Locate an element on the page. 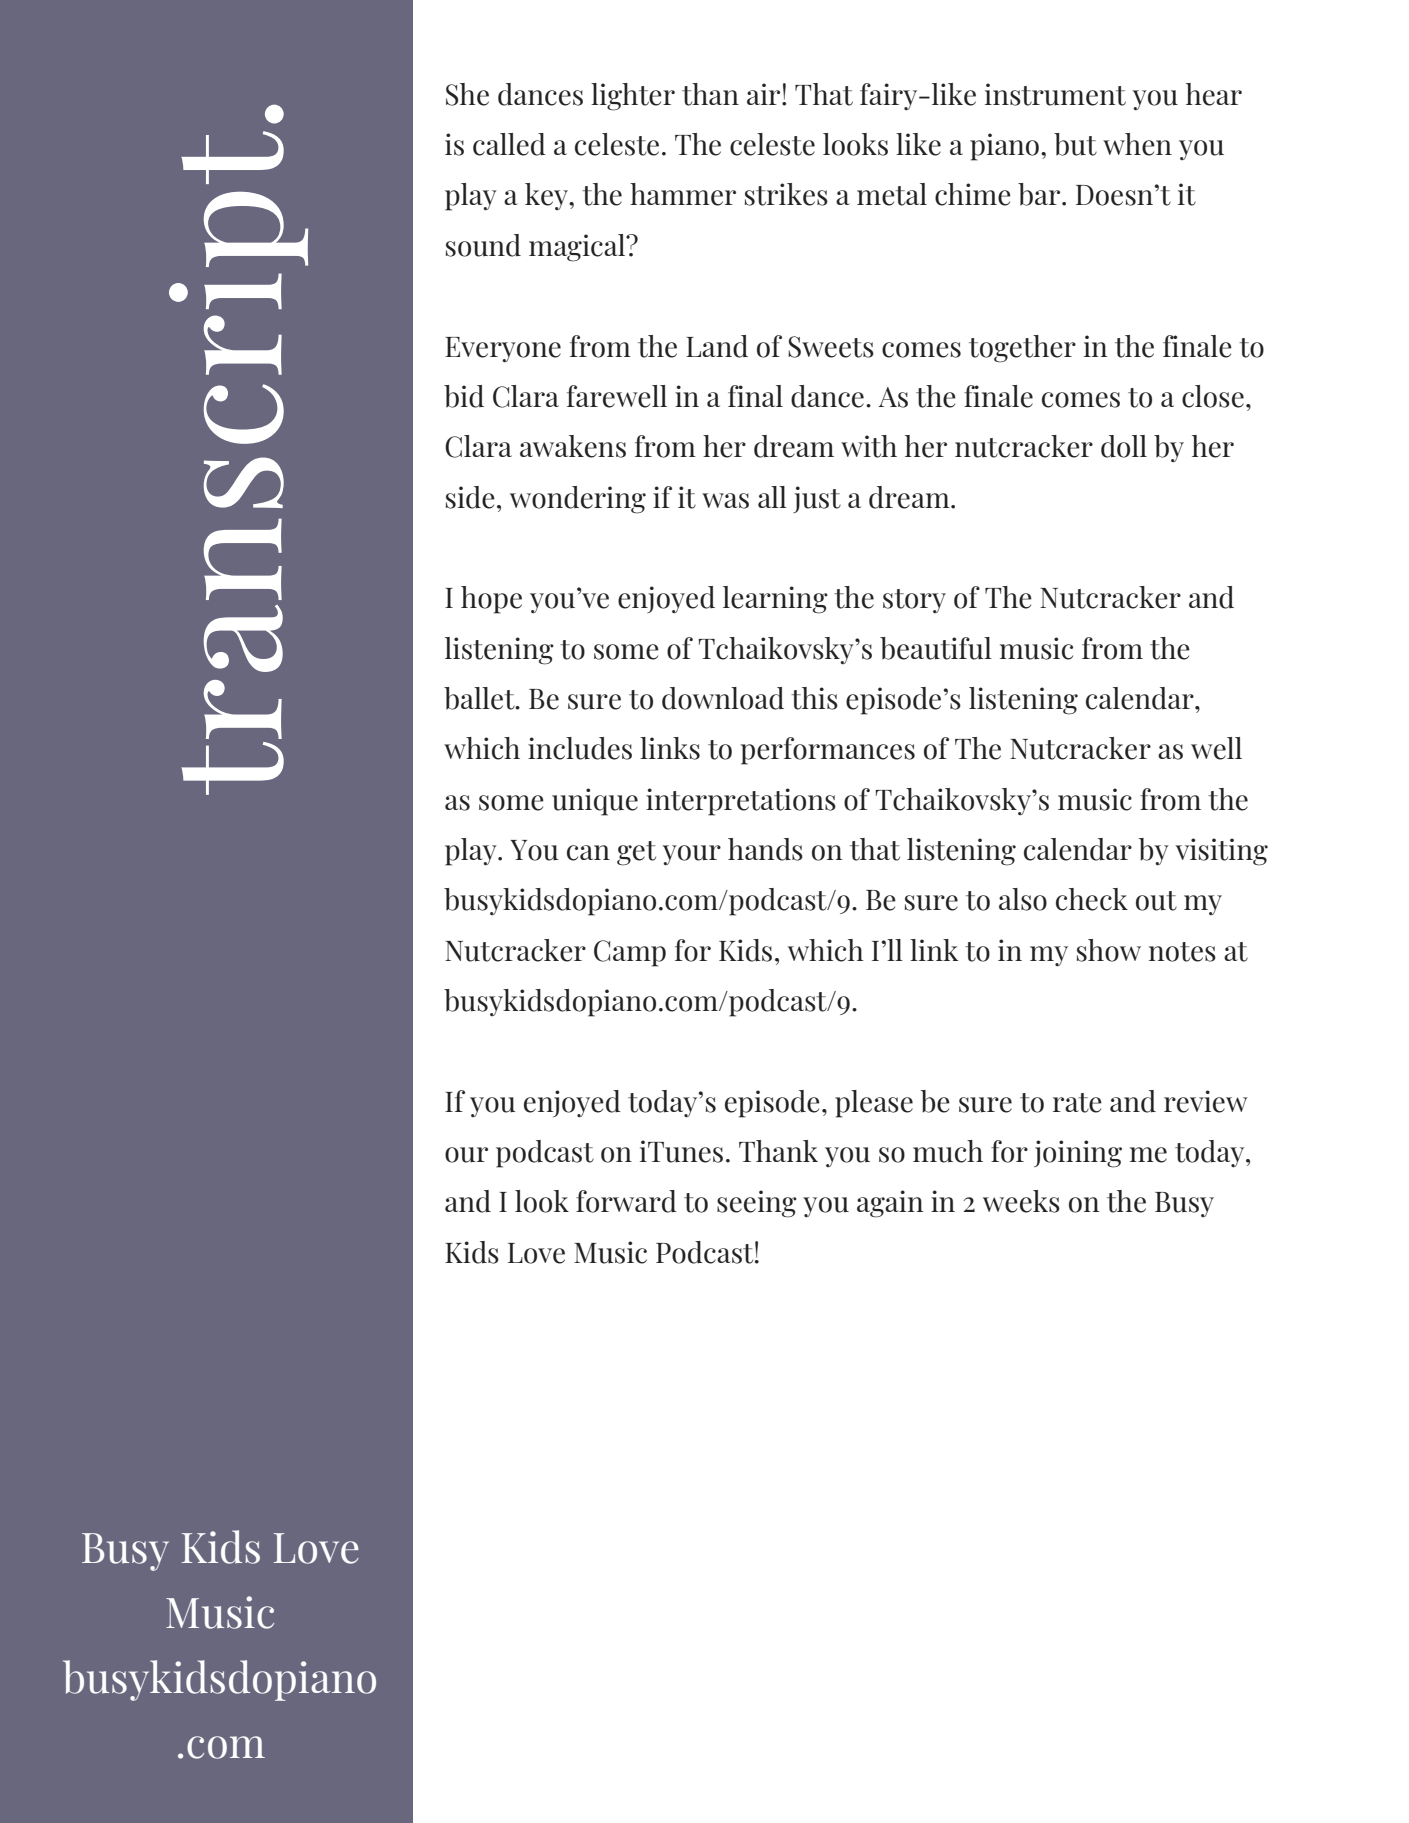  forward is located at coordinates (626, 1201).
